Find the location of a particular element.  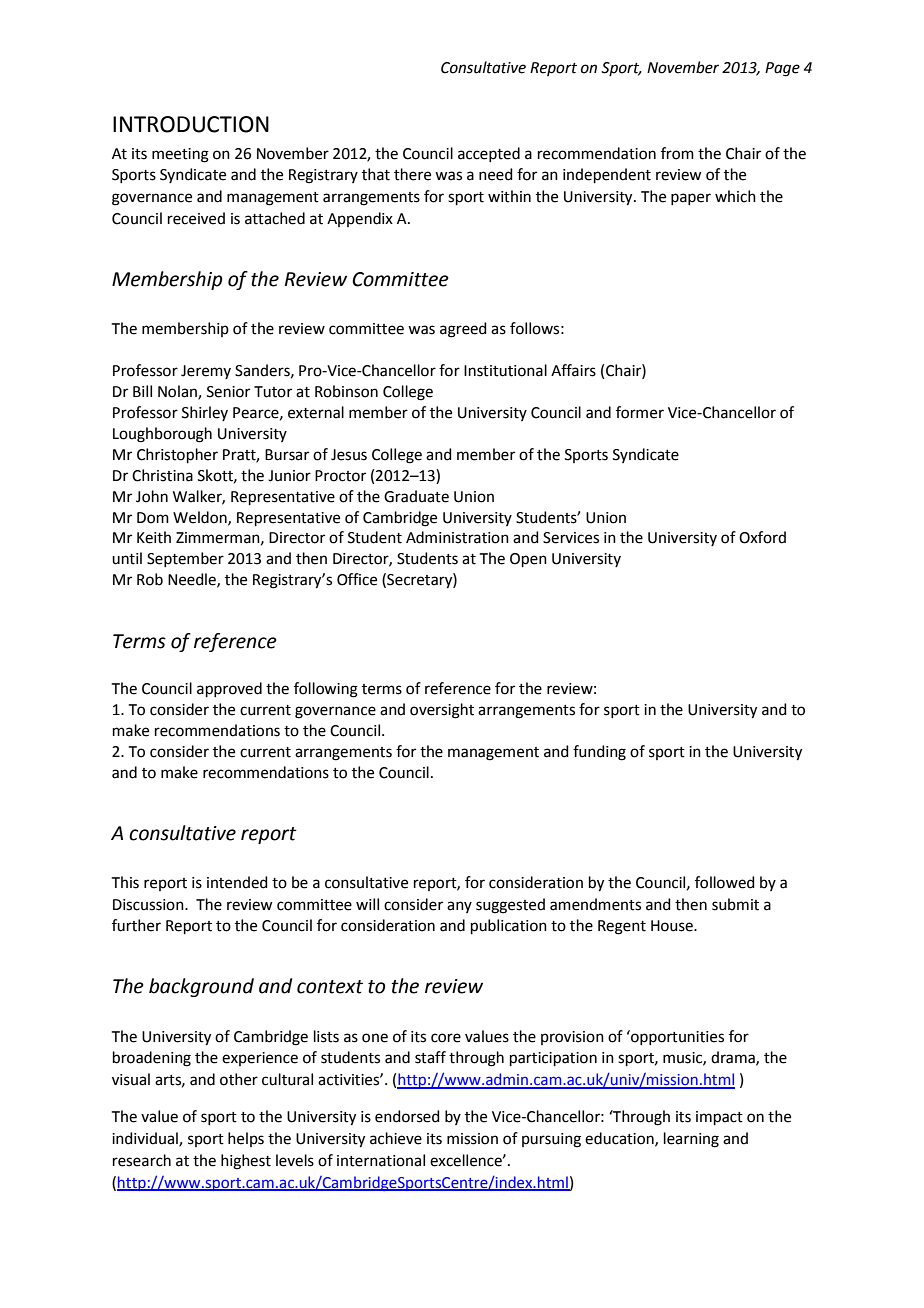

Open is located at coordinates (528, 560).
